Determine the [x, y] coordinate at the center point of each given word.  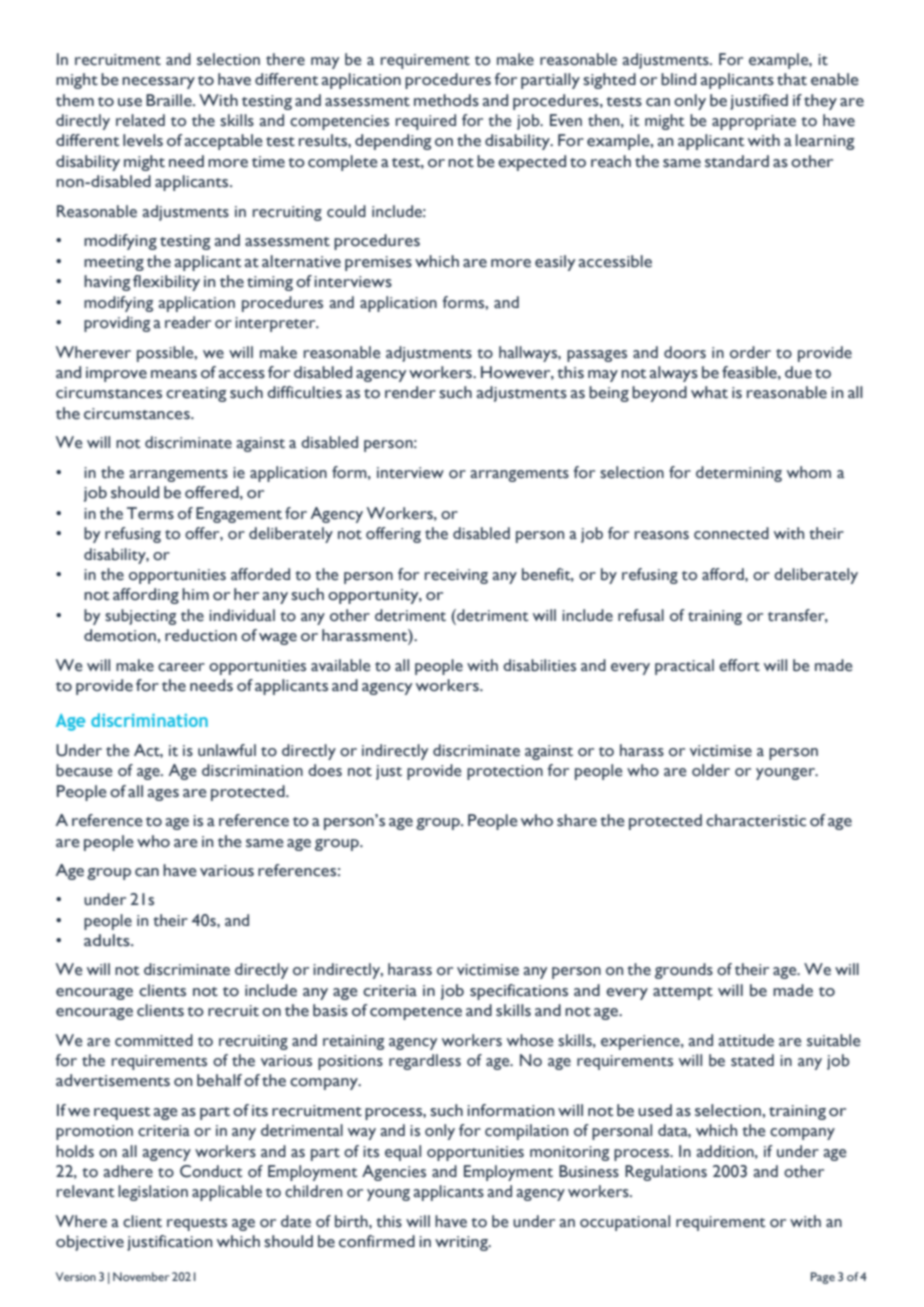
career [181, 667]
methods [446, 100]
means [174, 374]
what [709, 392]
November [141, 1276]
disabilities [539, 665]
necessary [158, 83]
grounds [684, 971]
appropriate [754, 122]
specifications [519, 992]
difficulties [304, 392]
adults [108, 940]
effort [739, 665]
